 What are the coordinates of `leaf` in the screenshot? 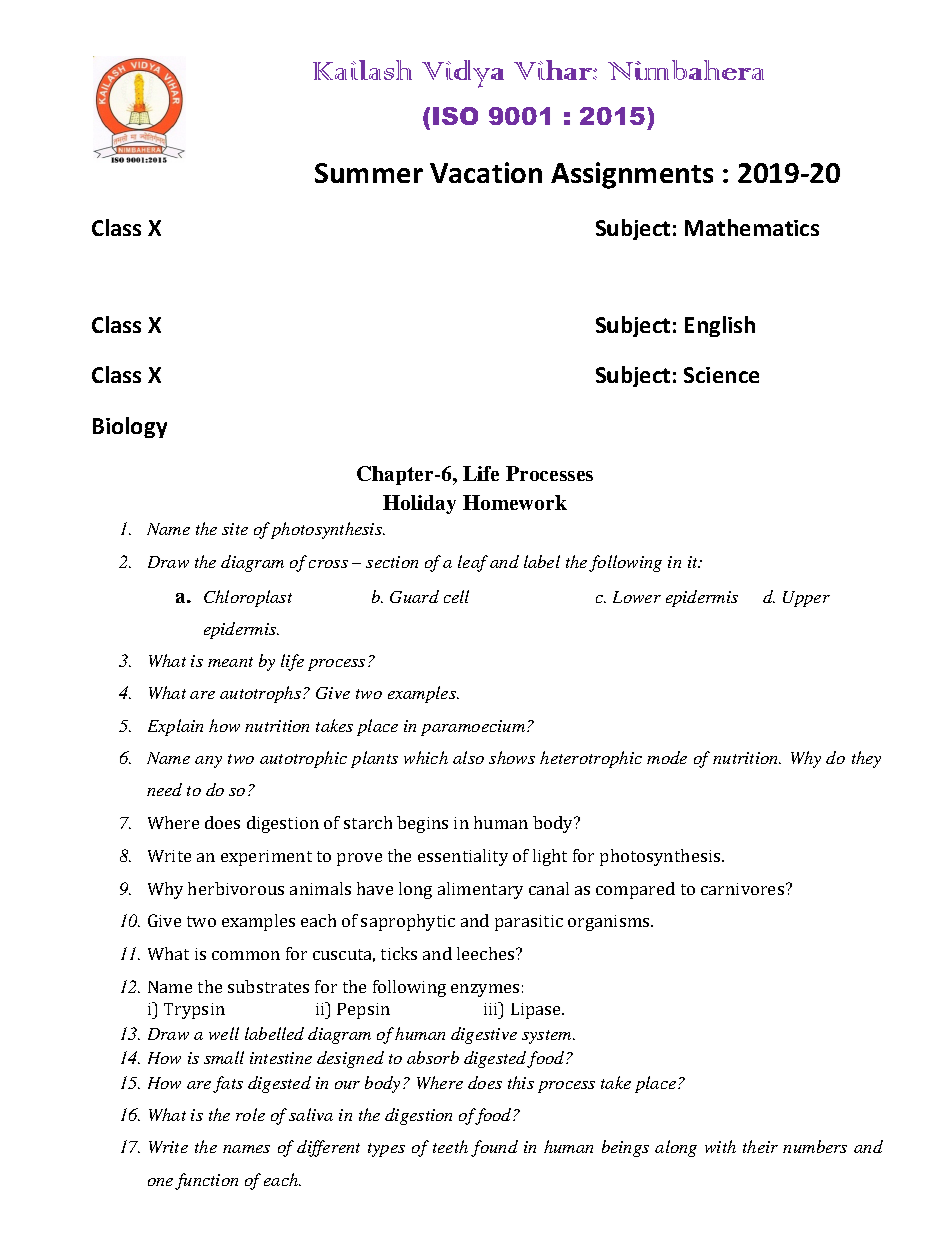 It's located at (473, 563).
